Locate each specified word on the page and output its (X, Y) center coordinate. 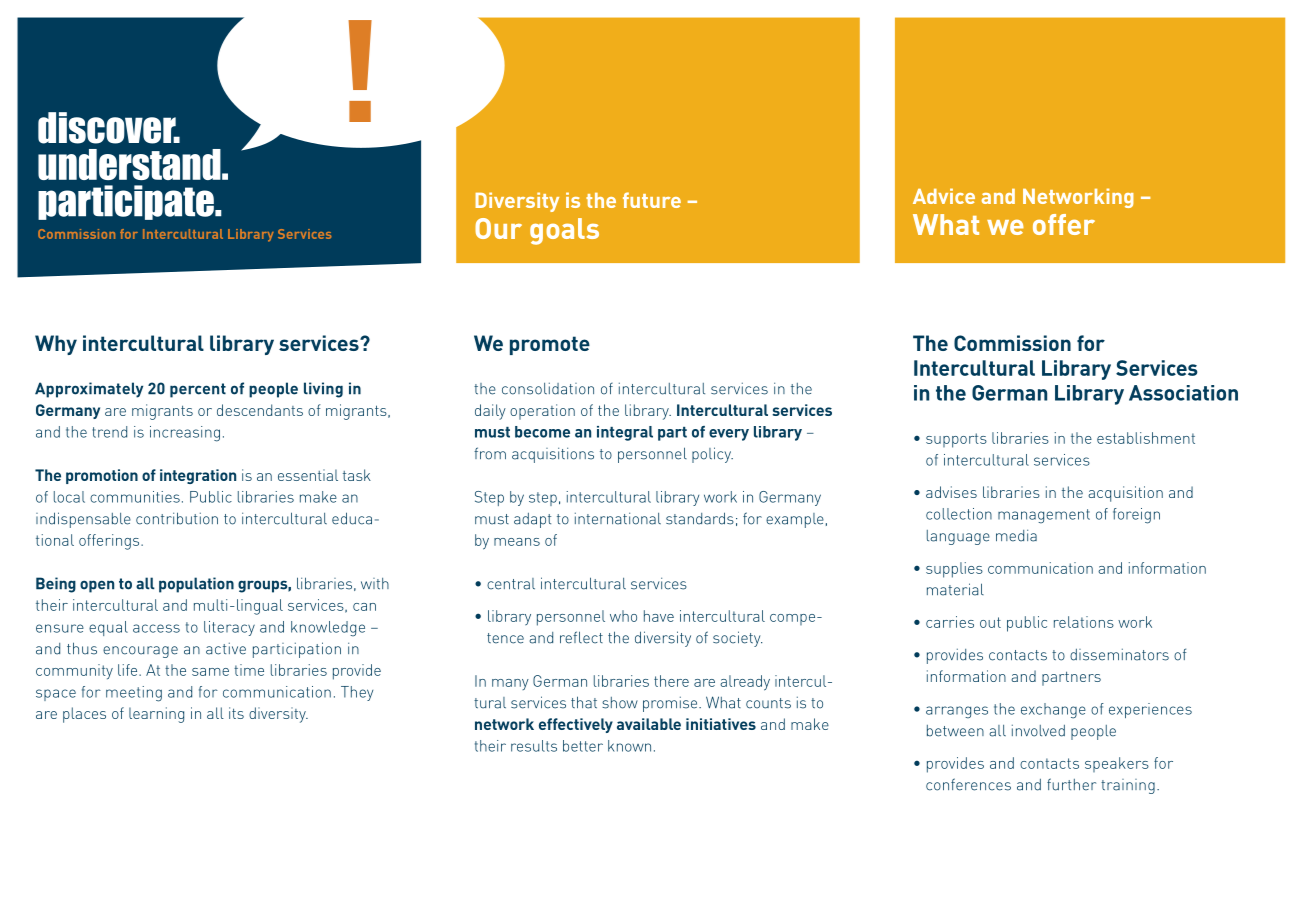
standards (700, 518)
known (629, 746)
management (1044, 516)
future (652, 200)
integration (198, 476)
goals (564, 231)
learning (156, 715)
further (1071, 784)
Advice (944, 196)
